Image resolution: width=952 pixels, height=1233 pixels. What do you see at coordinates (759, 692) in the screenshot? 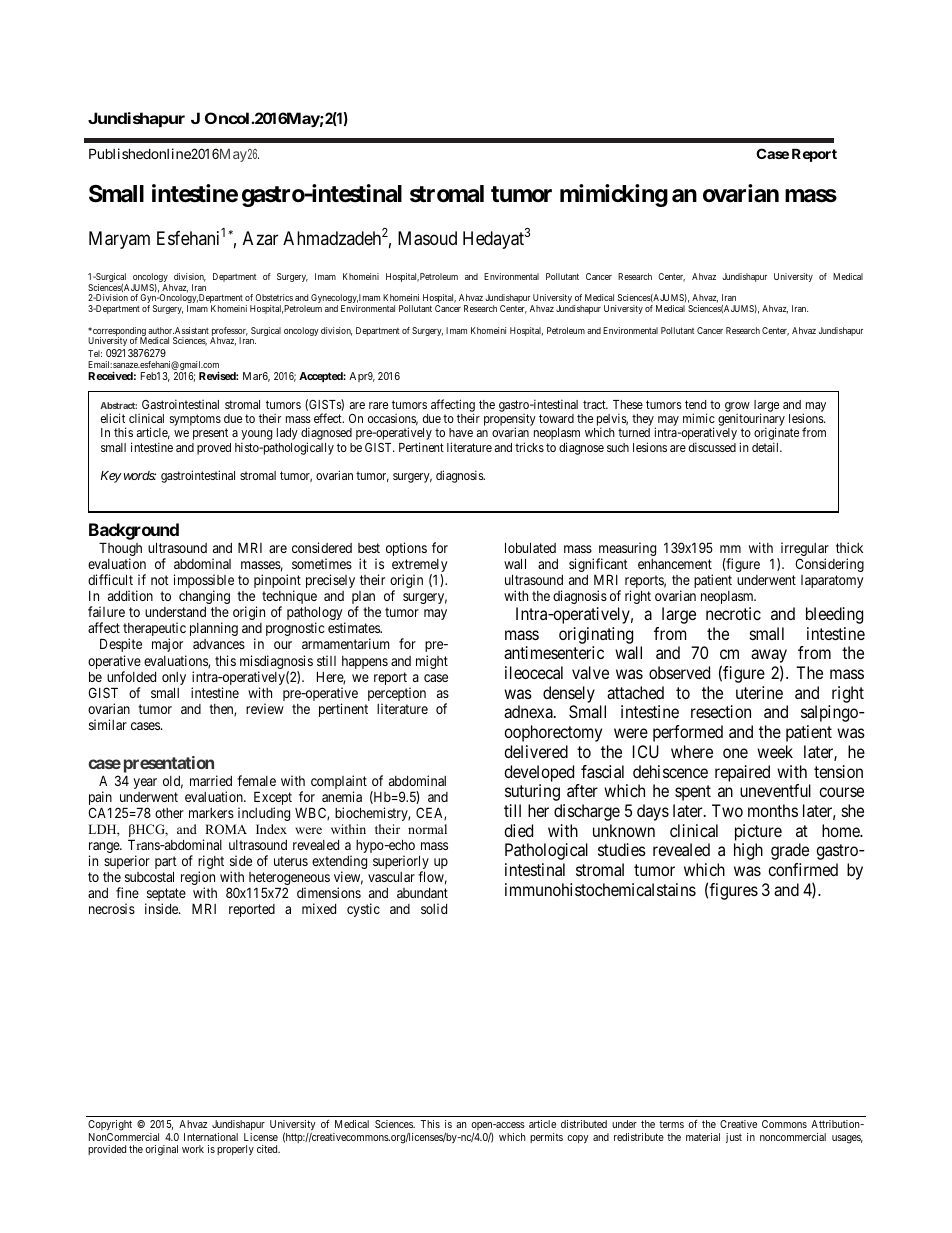
I see `uterine` at bounding box center [759, 692].
